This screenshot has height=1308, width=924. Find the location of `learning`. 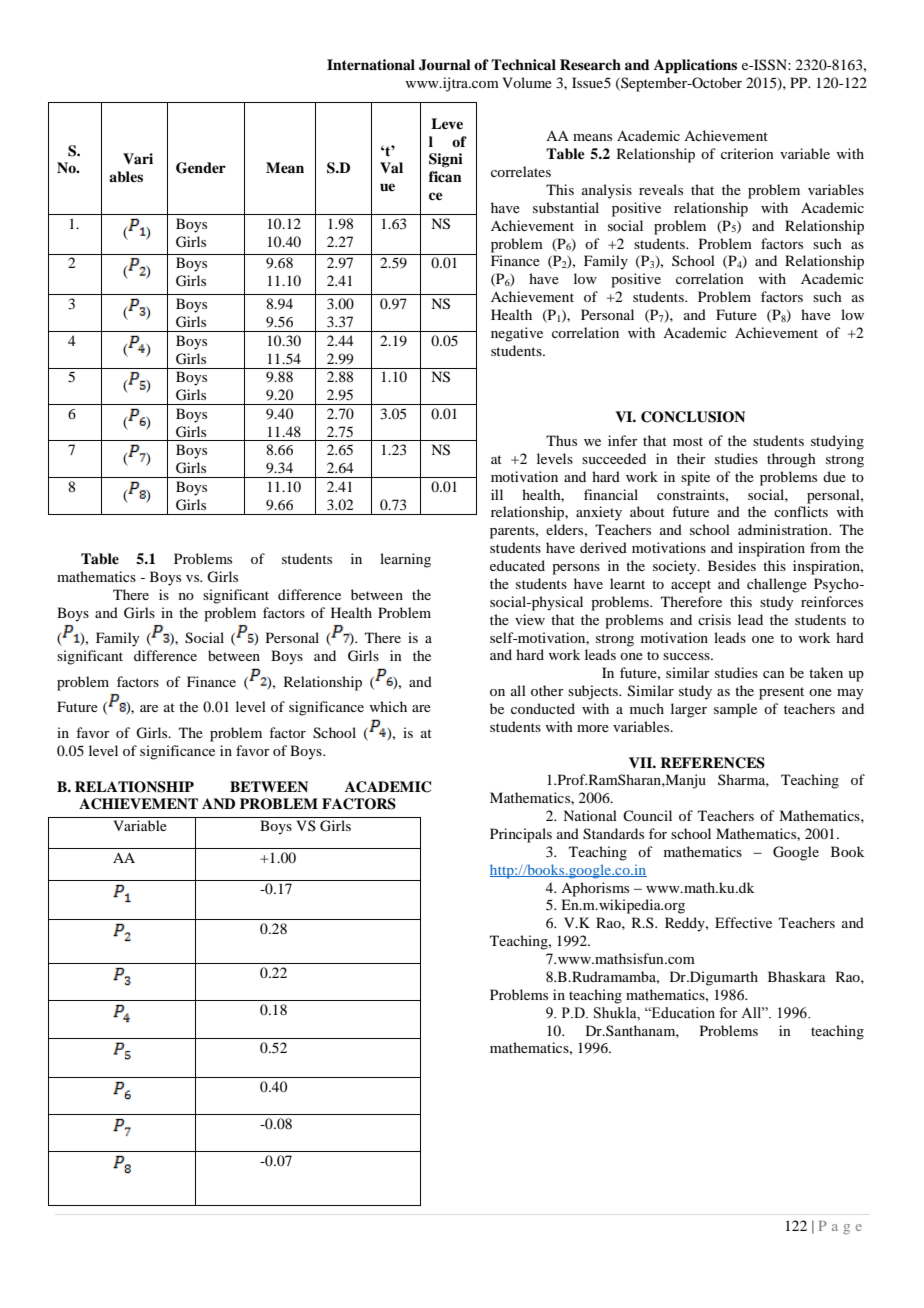

learning is located at coordinates (405, 560).
